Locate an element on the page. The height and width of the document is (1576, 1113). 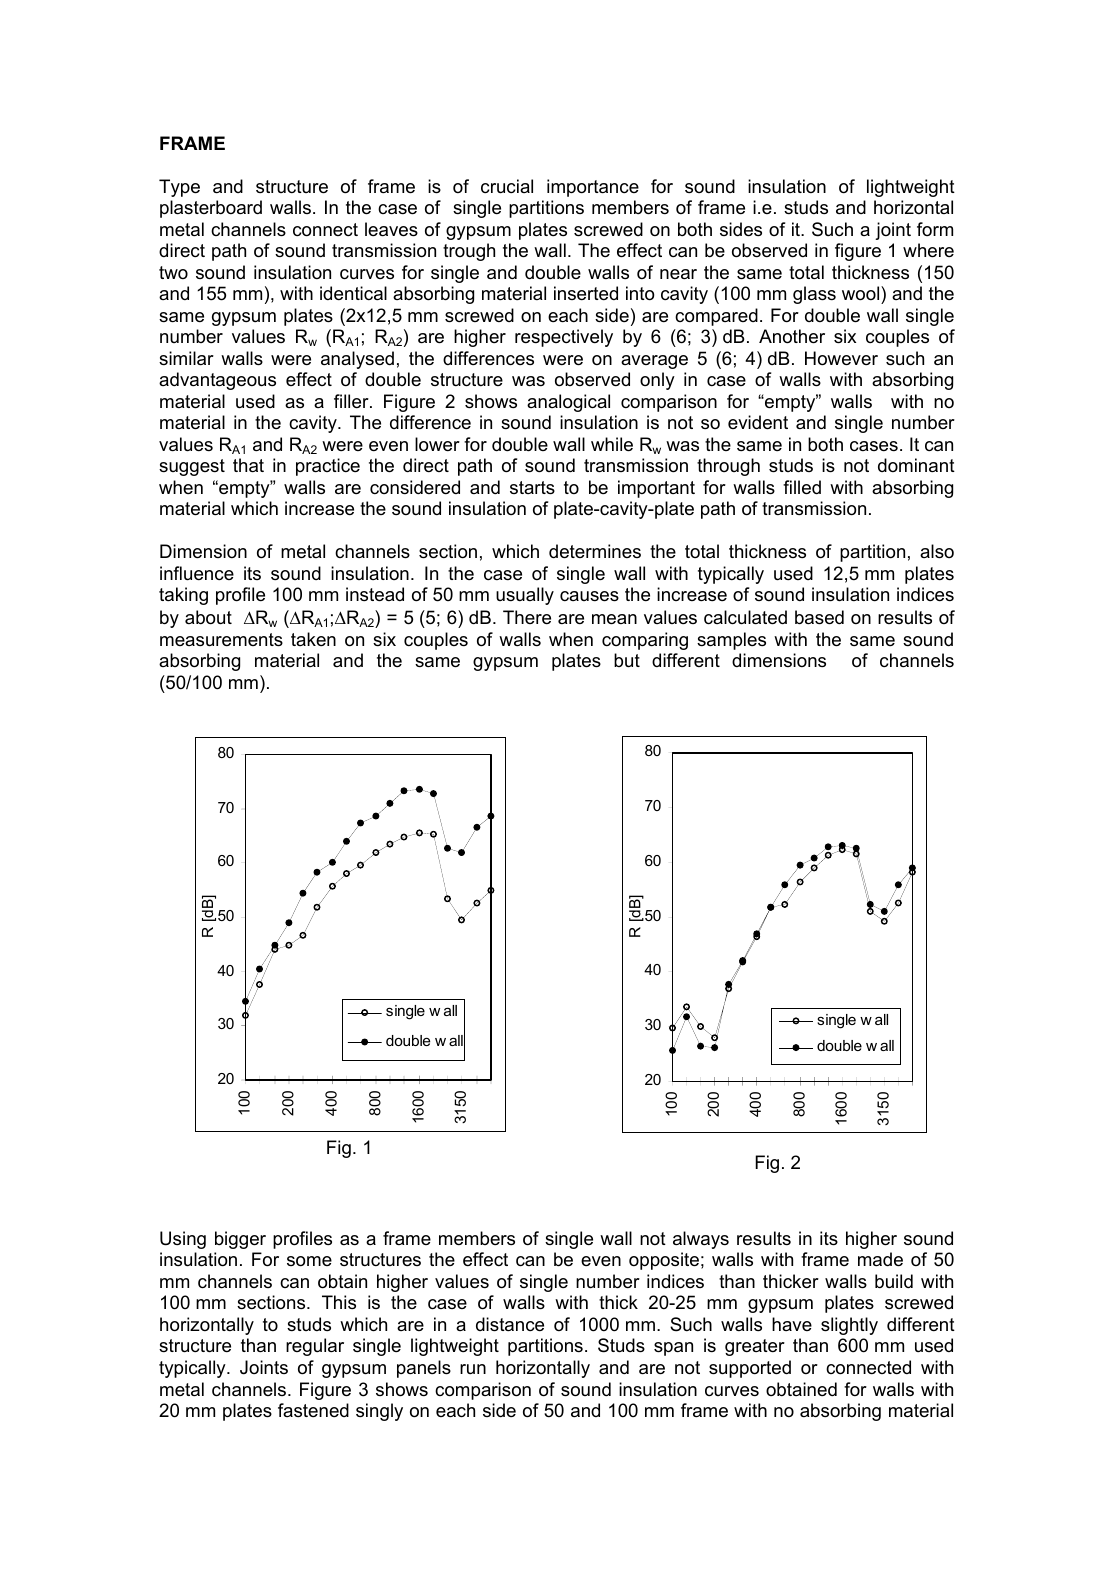
bigger is located at coordinates (240, 1240).
